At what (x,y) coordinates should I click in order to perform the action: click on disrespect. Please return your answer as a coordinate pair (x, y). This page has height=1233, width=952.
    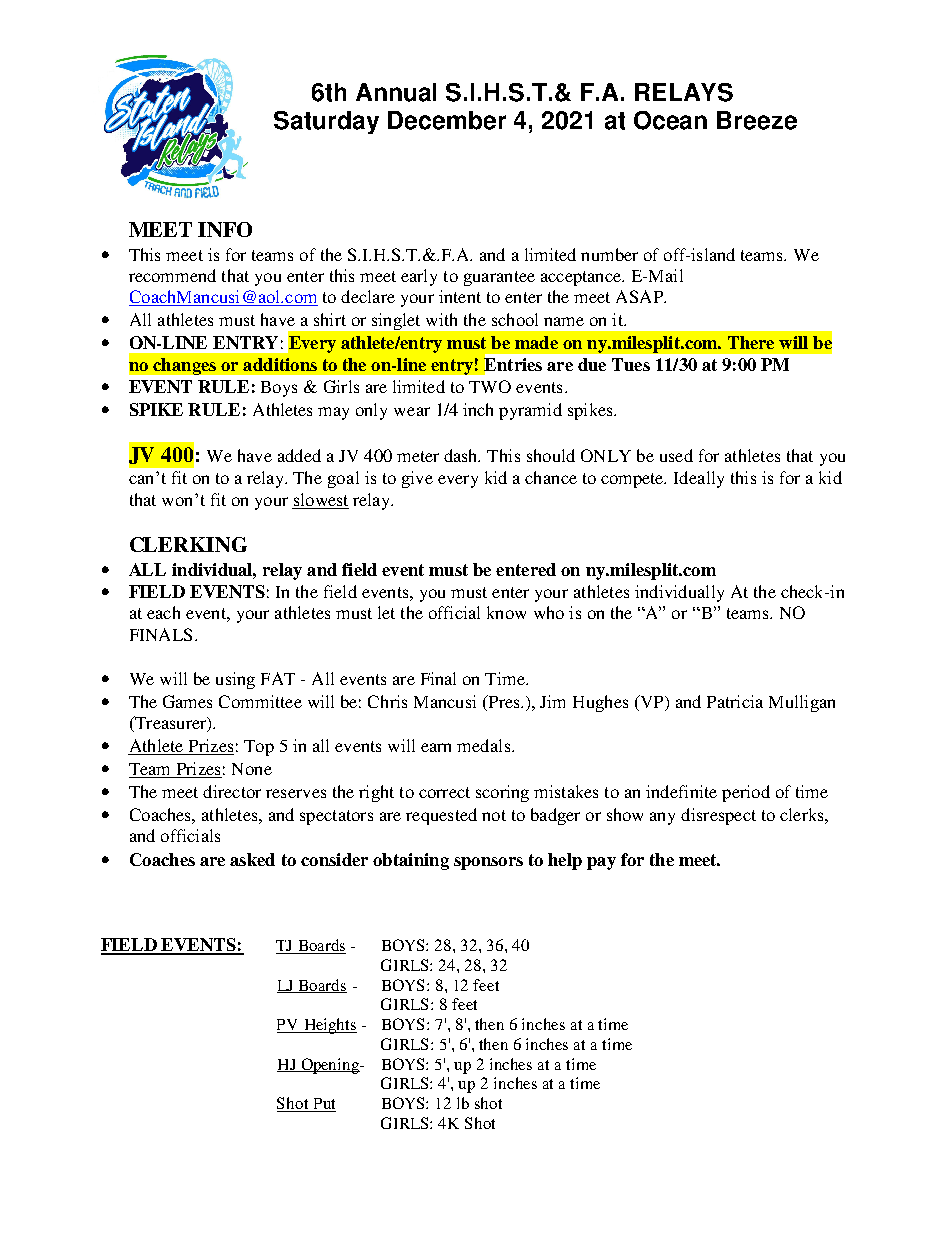
    Looking at the image, I should click on (718, 816).
